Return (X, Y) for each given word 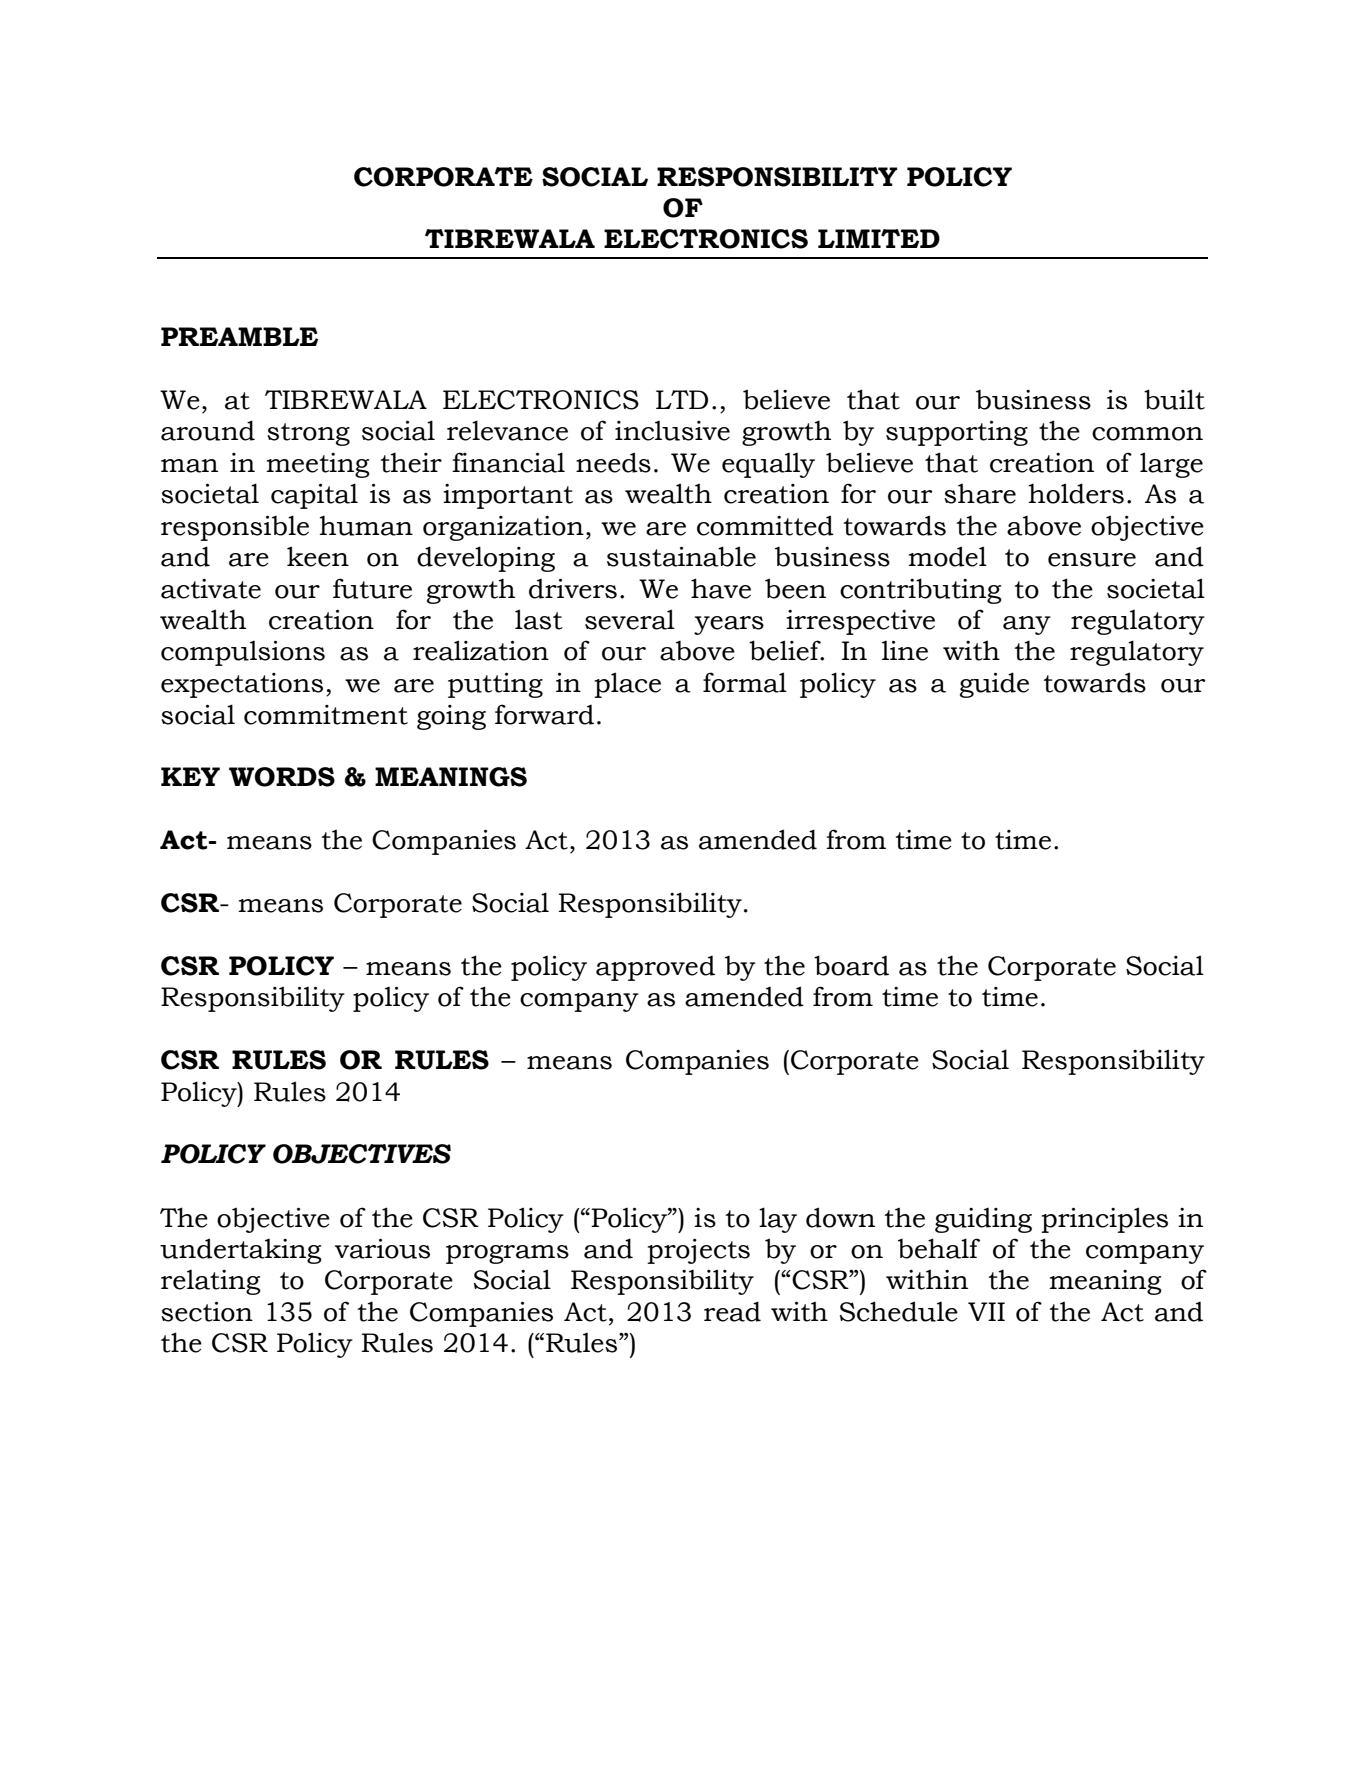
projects (698, 1251)
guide (994, 685)
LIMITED (879, 238)
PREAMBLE (239, 336)
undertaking (241, 1251)
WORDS (282, 777)
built (1174, 399)
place (627, 685)
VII (986, 1311)
